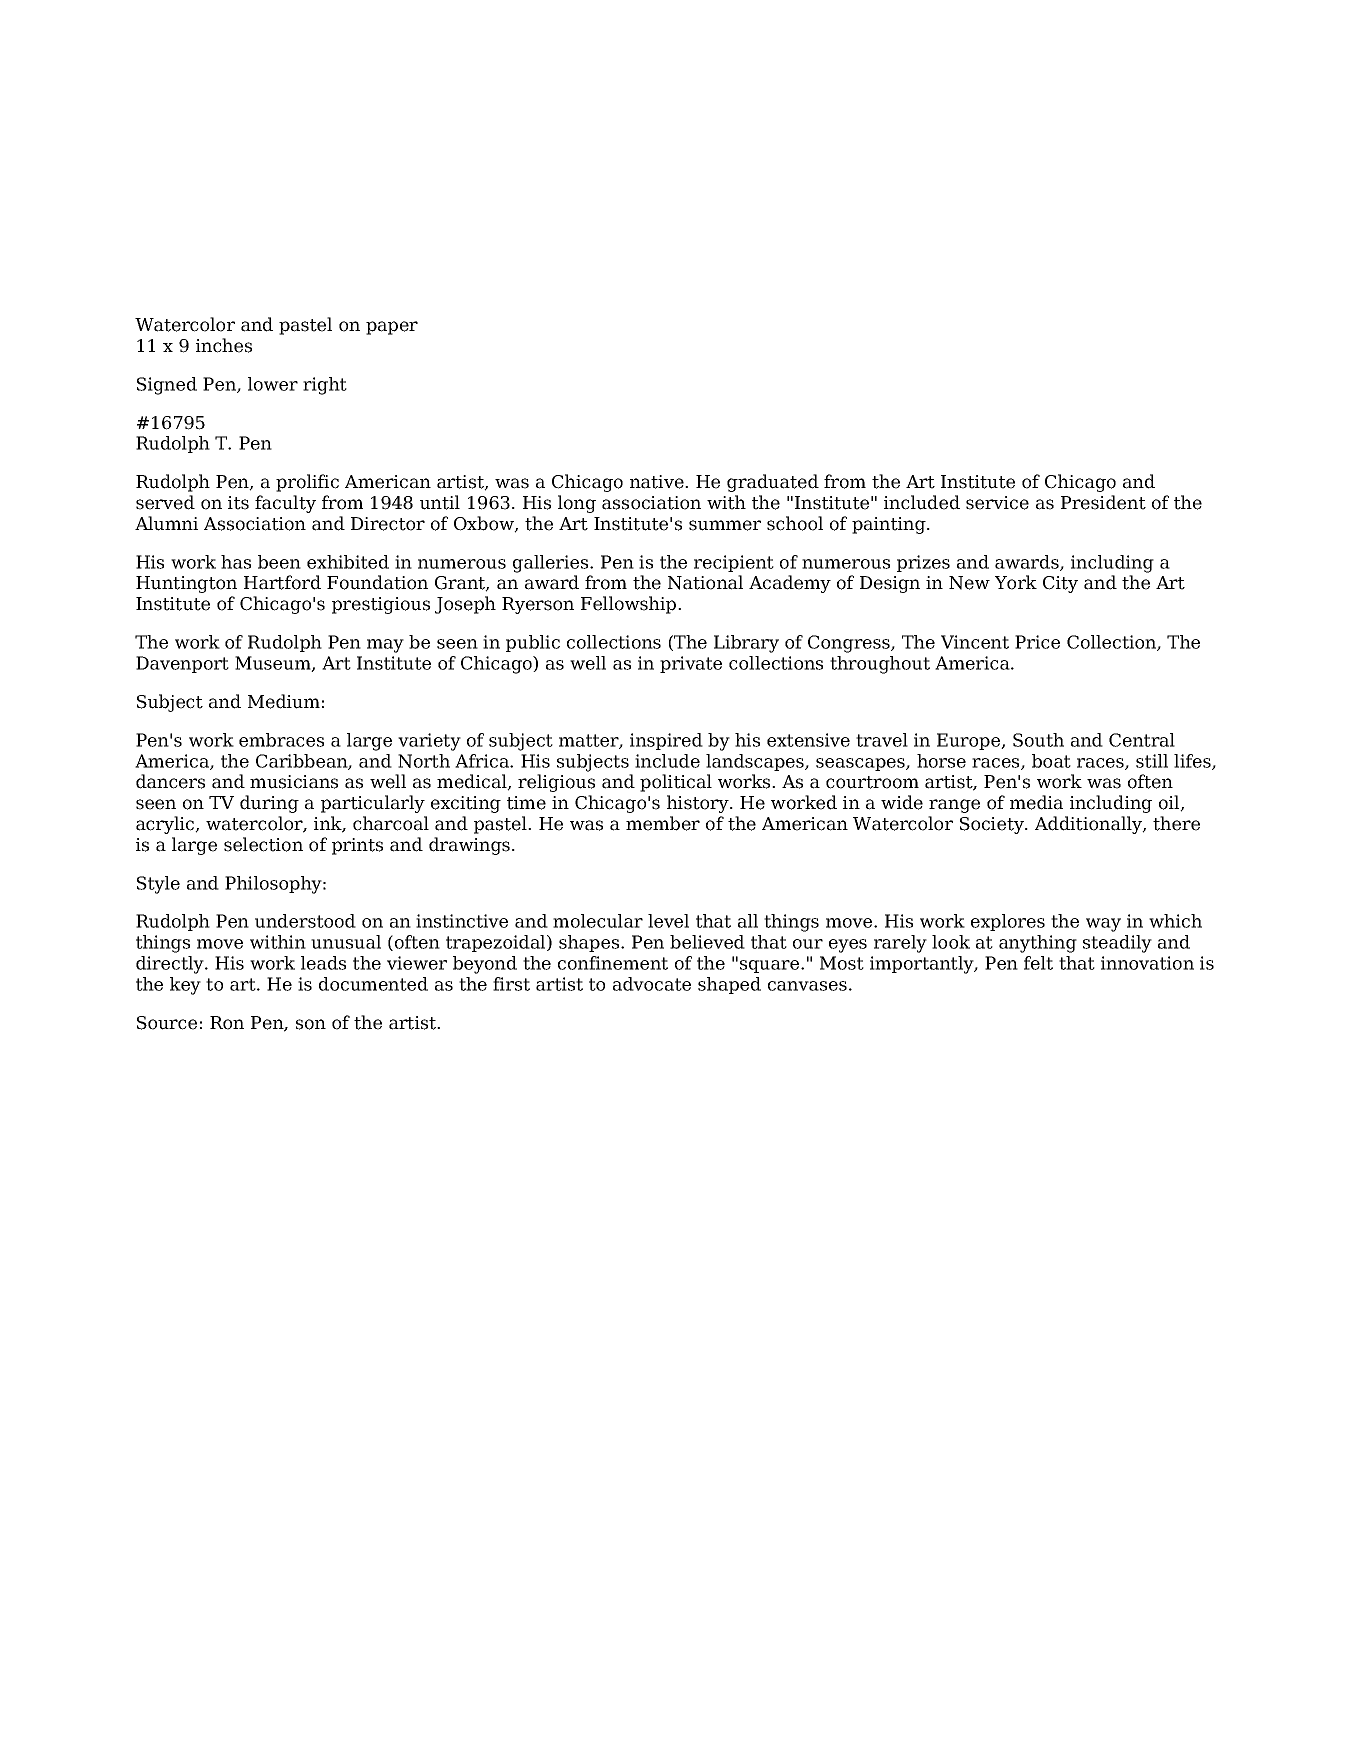 This document has height=1753, width=1355. I want to click on paper, so click(392, 328).
